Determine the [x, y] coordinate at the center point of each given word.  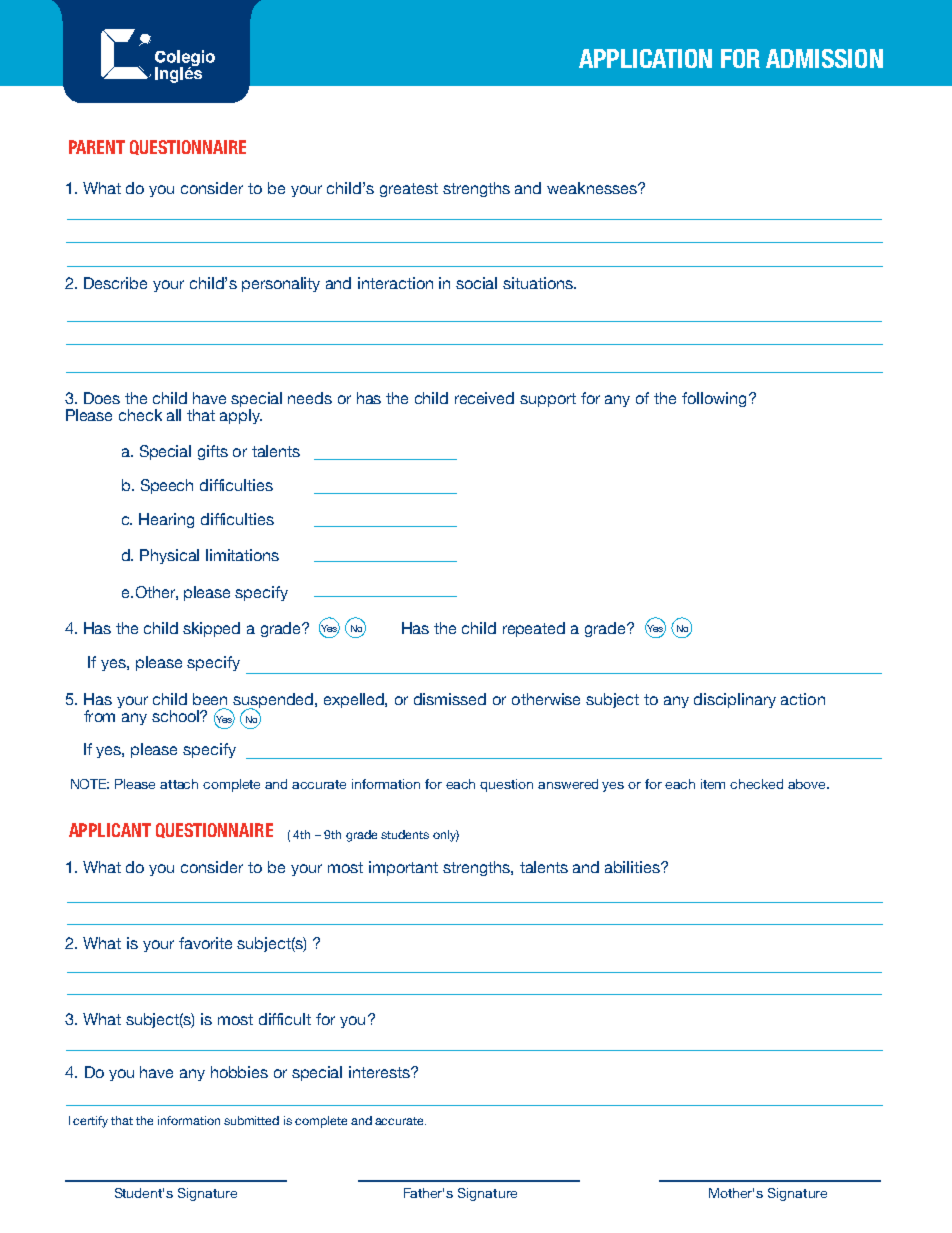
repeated [534, 629]
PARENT [97, 147]
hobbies [239, 1072]
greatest [409, 190]
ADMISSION [824, 58]
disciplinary [735, 700]
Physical [169, 556]
